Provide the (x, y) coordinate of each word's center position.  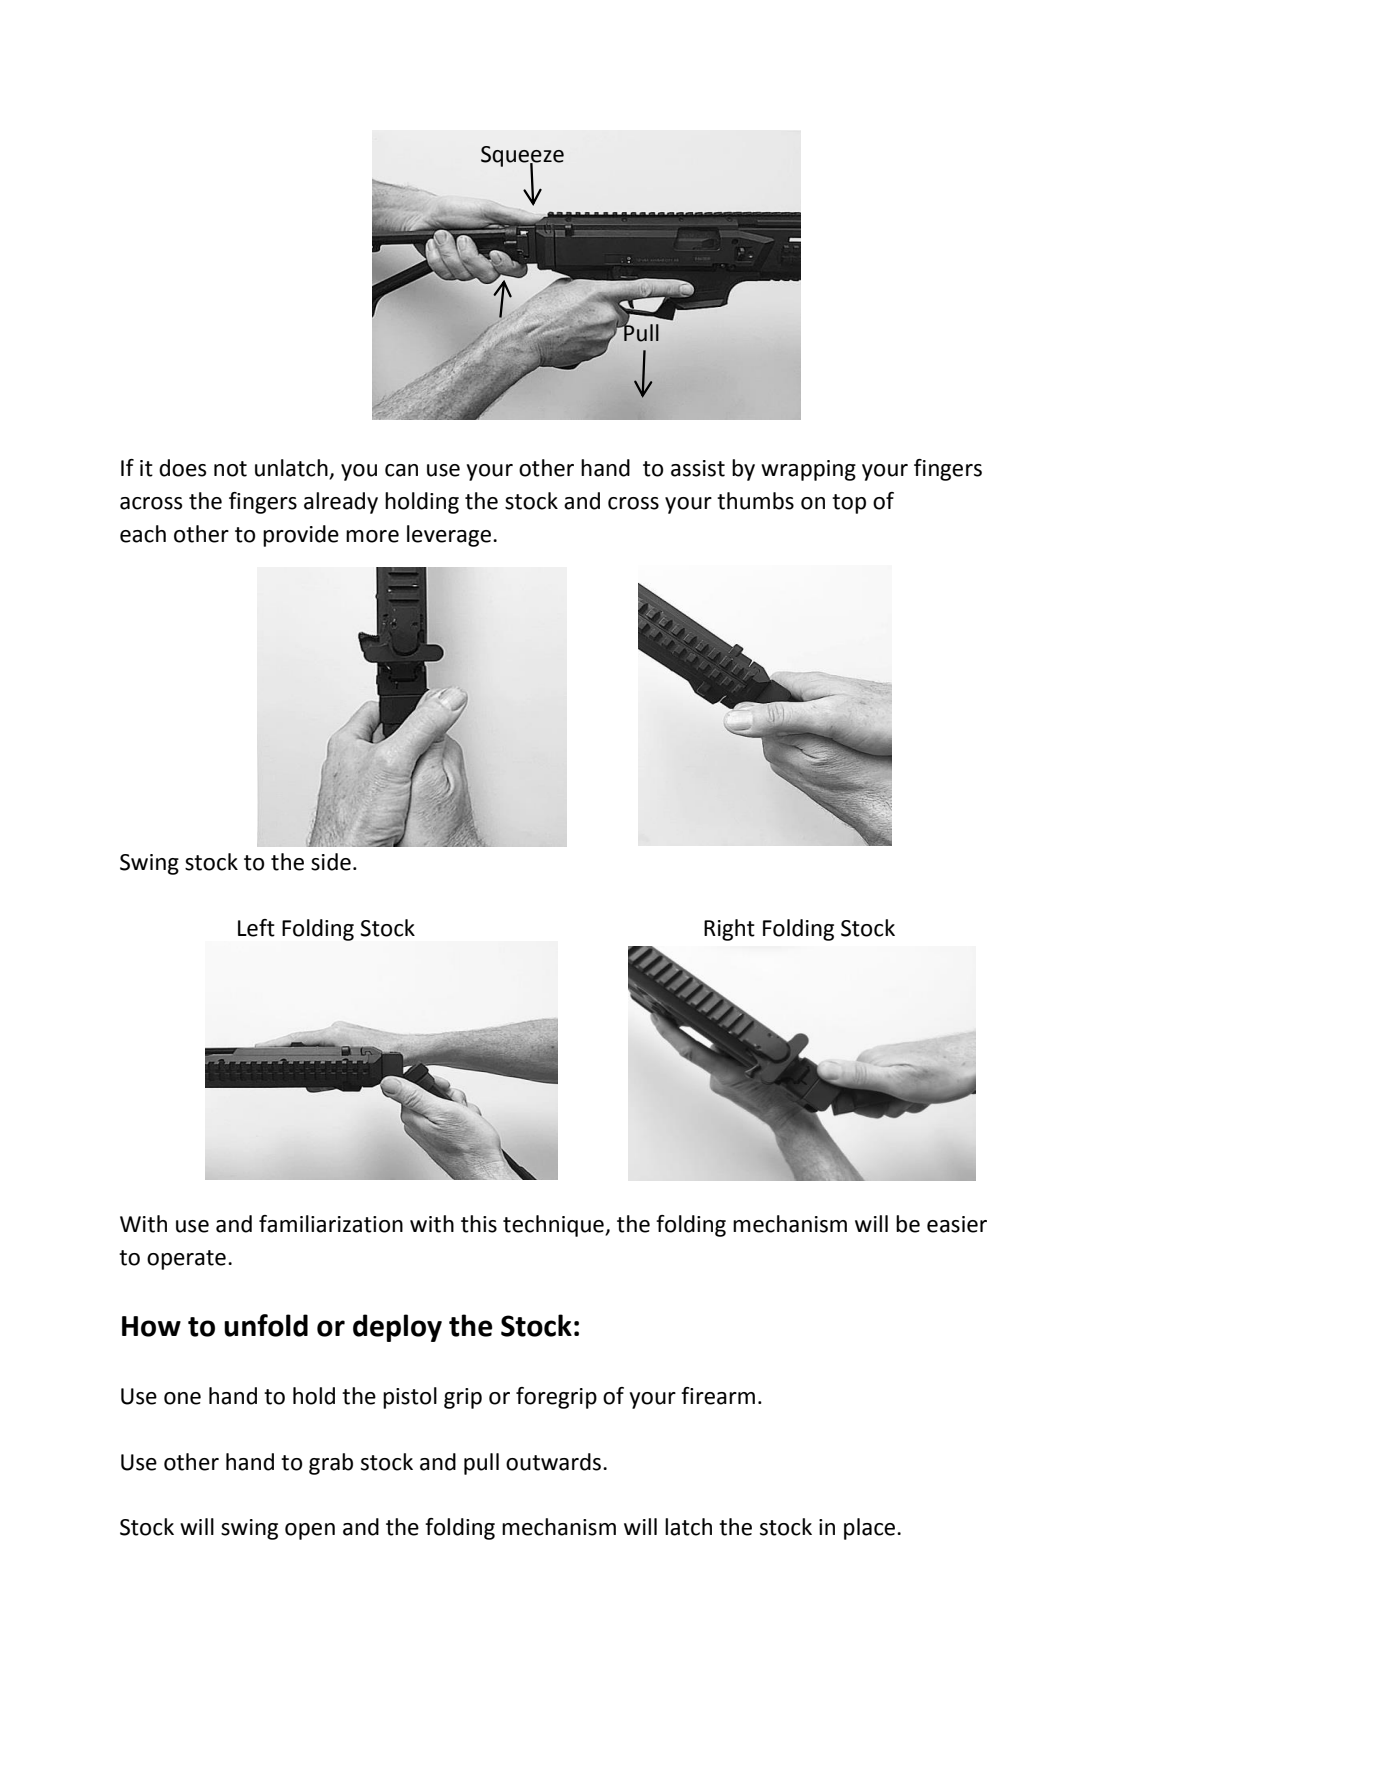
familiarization (331, 1224)
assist (698, 468)
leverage (450, 536)
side (331, 862)
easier (957, 1224)
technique (554, 1226)
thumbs (755, 501)
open (310, 1531)
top (849, 504)
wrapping (808, 470)
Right (729, 930)
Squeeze (522, 157)
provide (301, 536)
